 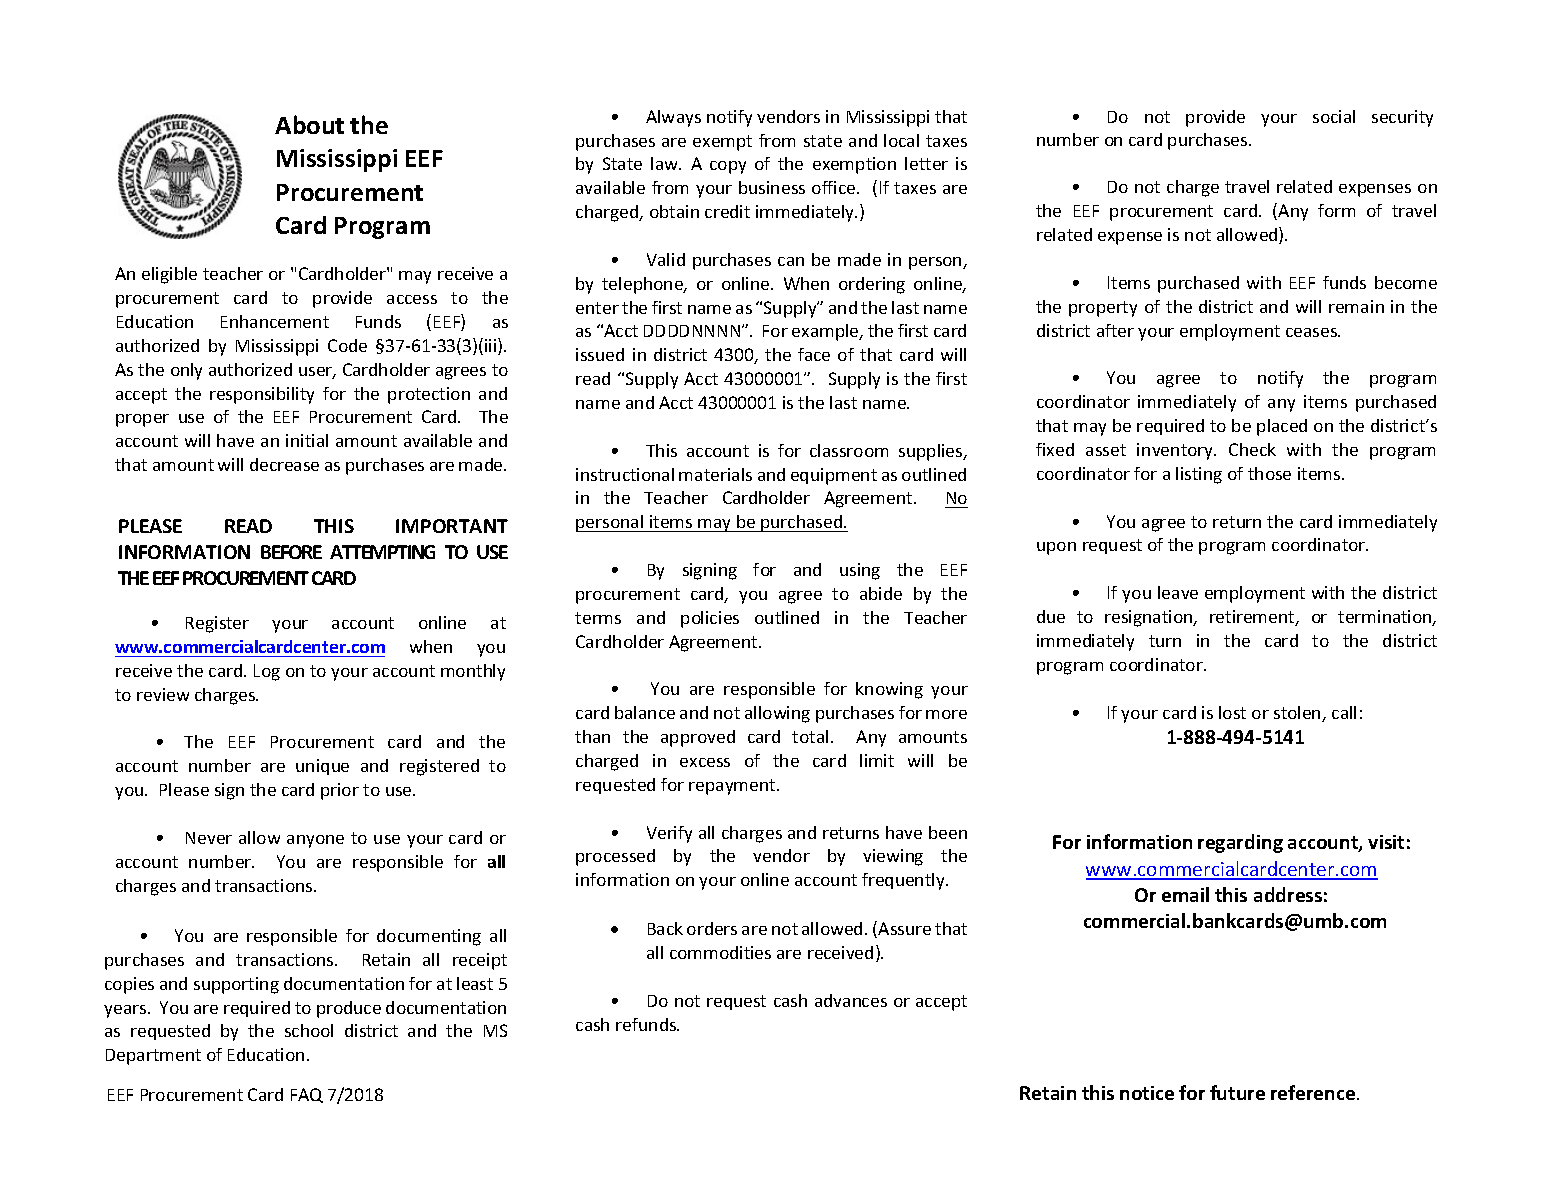 I want to click on decrease, so click(x=284, y=464).
